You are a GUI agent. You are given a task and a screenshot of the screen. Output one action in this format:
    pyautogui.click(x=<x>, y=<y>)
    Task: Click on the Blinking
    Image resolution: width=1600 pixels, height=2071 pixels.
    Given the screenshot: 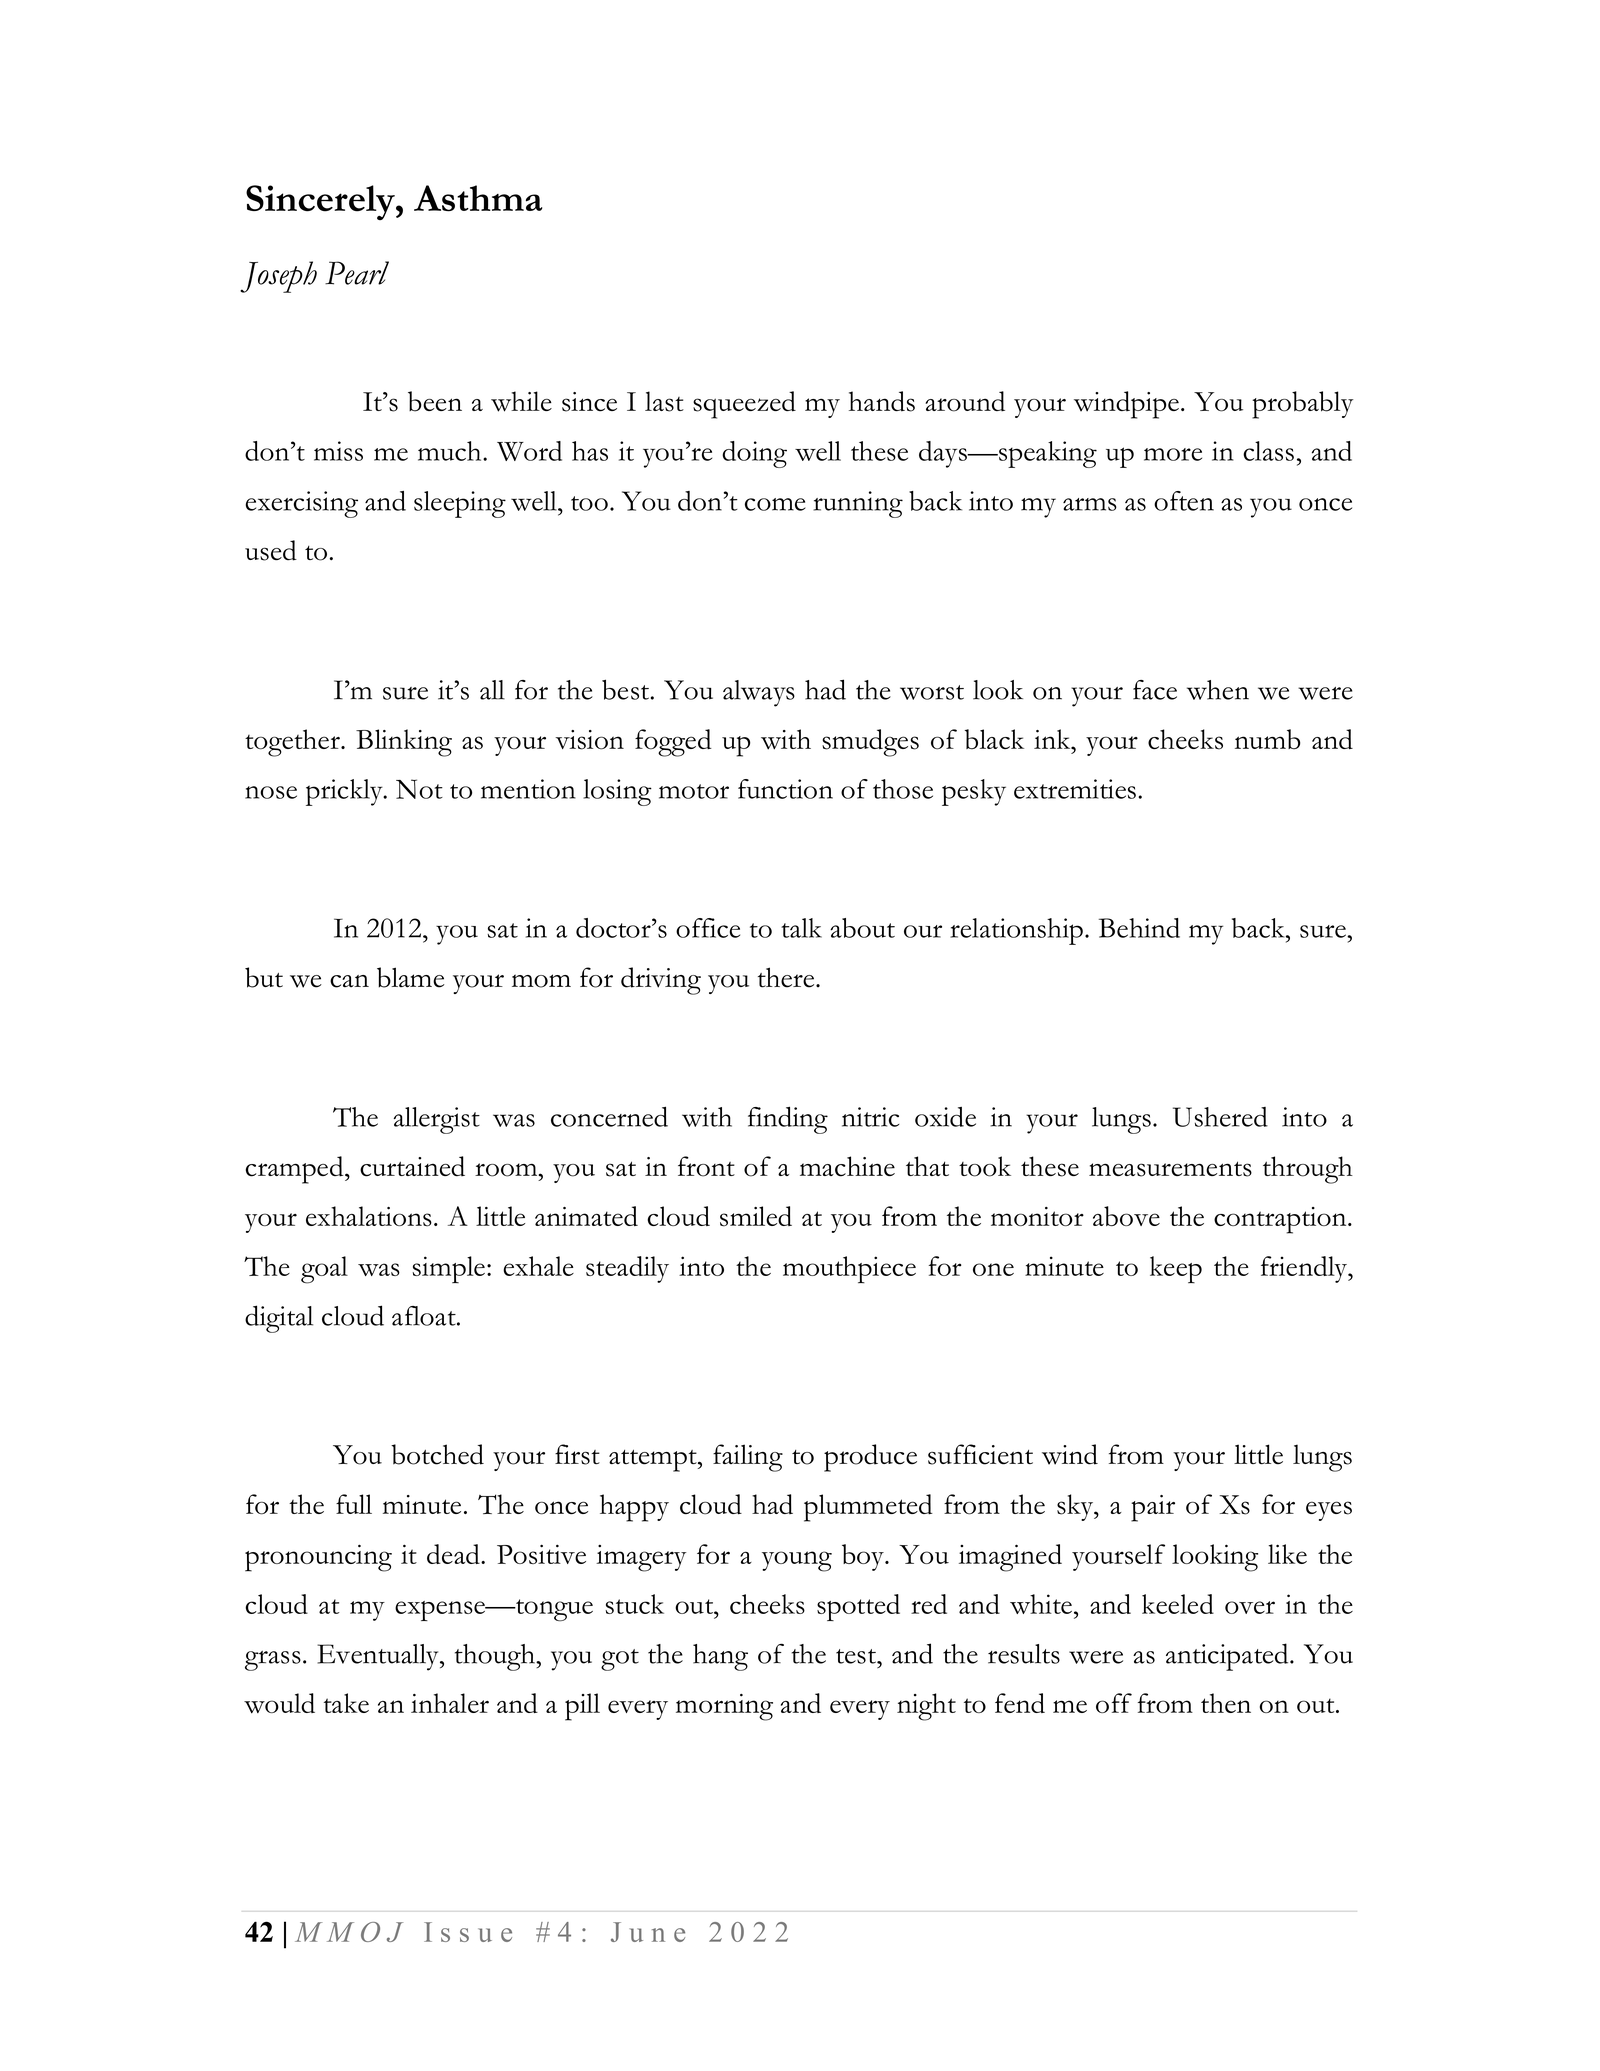 What is the action you would take?
    pyautogui.click(x=404, y=743)
